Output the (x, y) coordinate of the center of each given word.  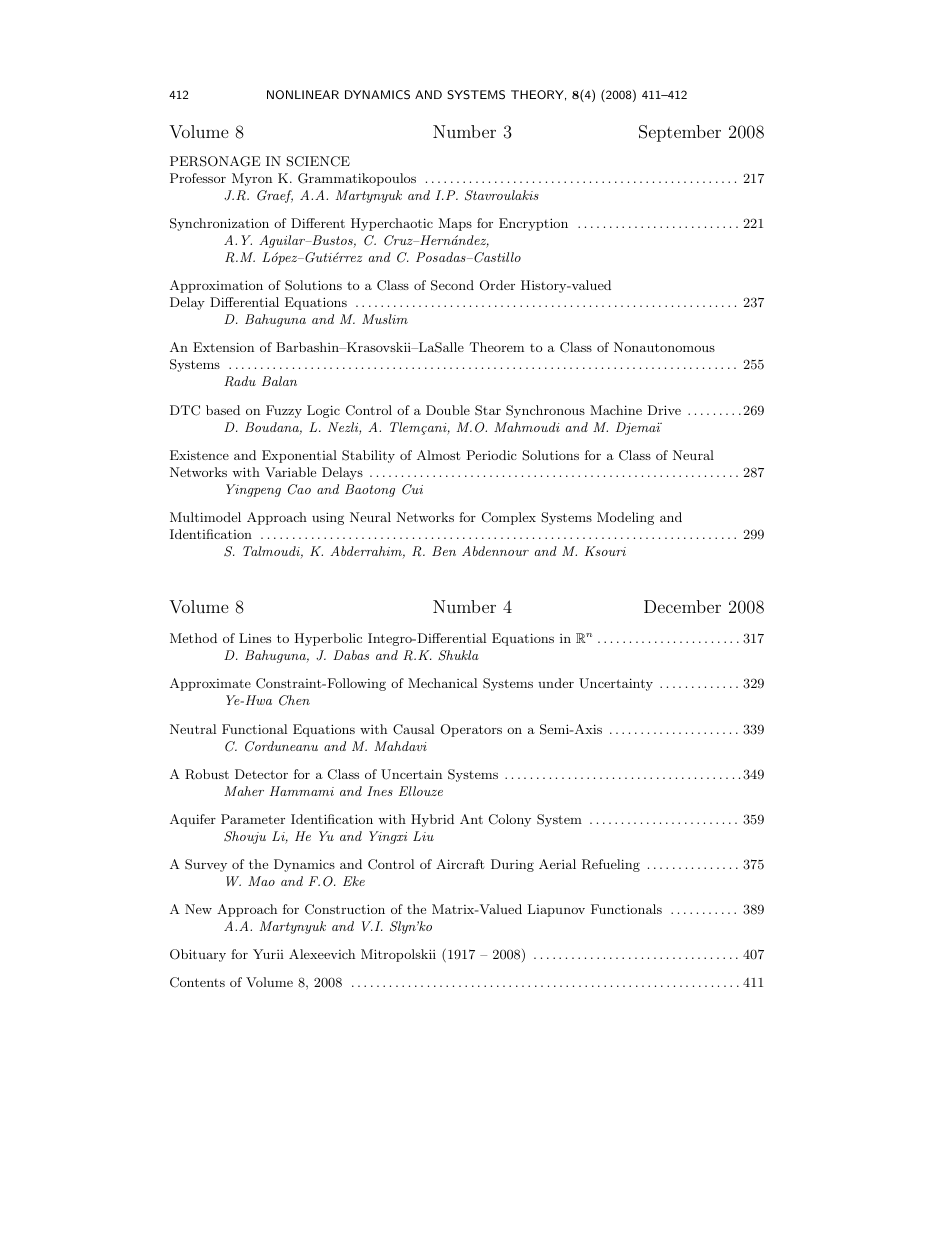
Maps (455, 224)
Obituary (198, 955)
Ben (444, 551)
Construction (345, 909)
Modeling (625, 518)
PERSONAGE (215, 161)
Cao (299, 489)
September (680, 133)
